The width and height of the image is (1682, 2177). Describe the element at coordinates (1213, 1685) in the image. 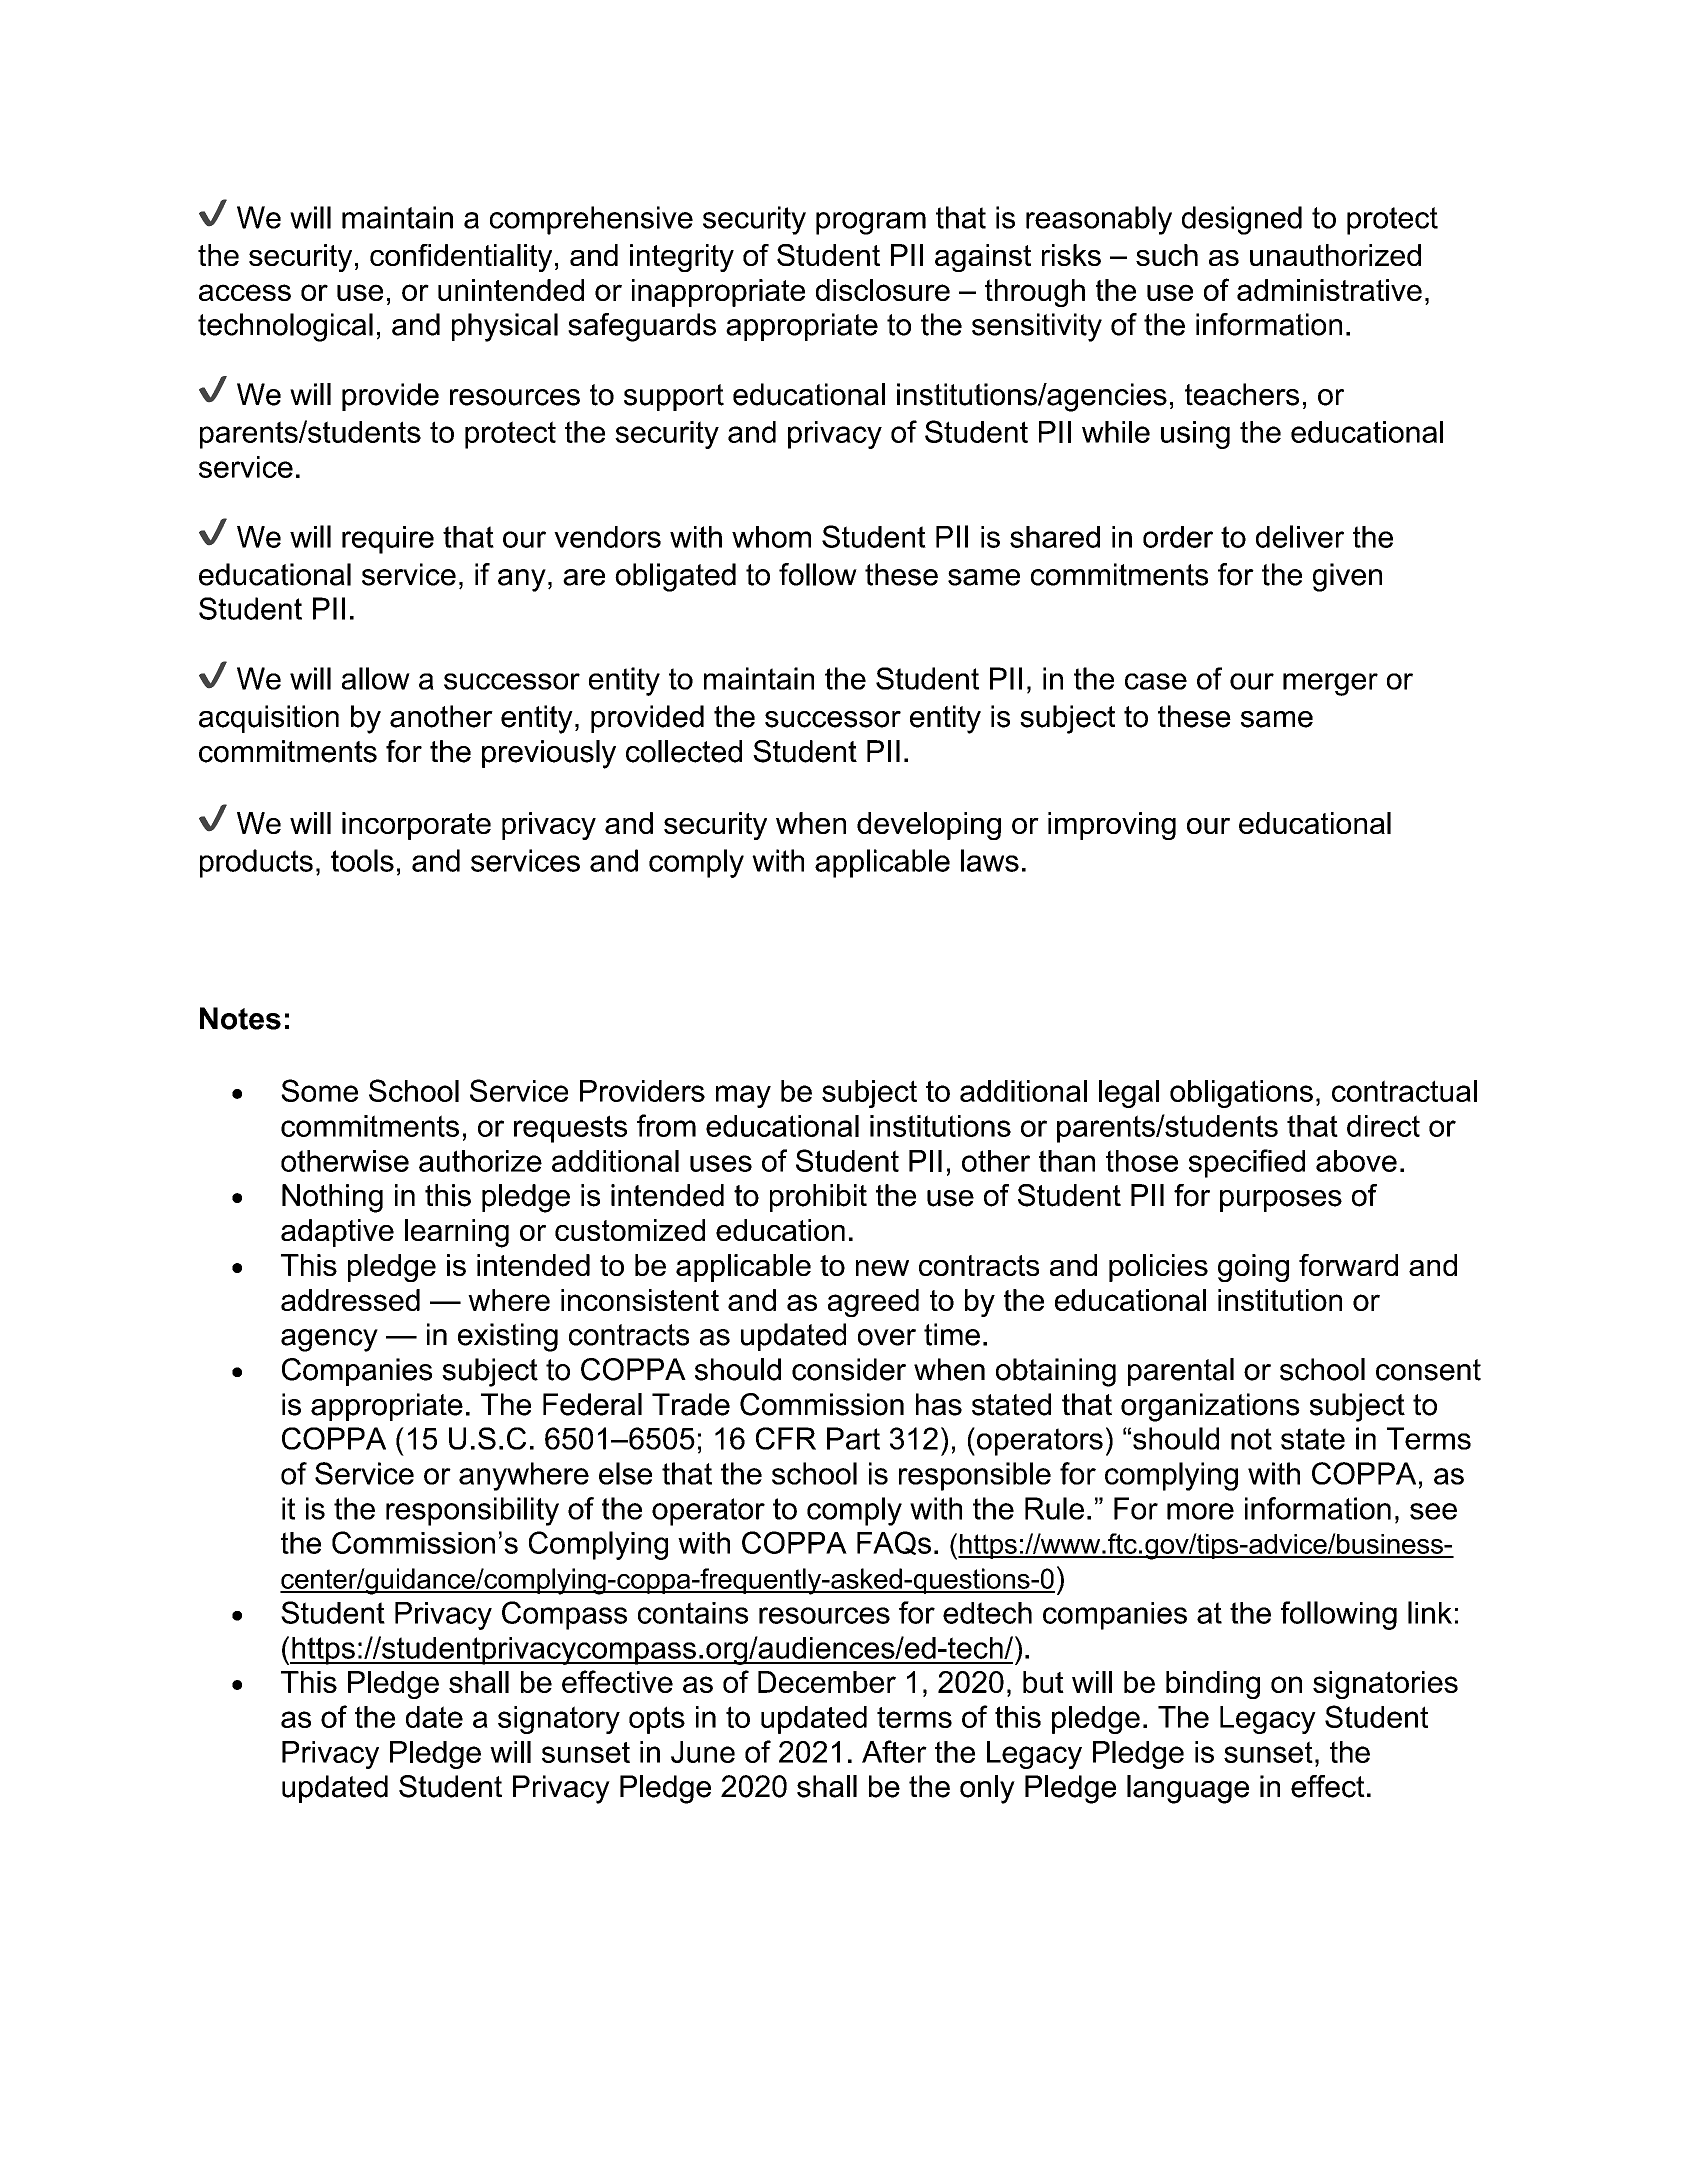

I see `binding` at that location.
